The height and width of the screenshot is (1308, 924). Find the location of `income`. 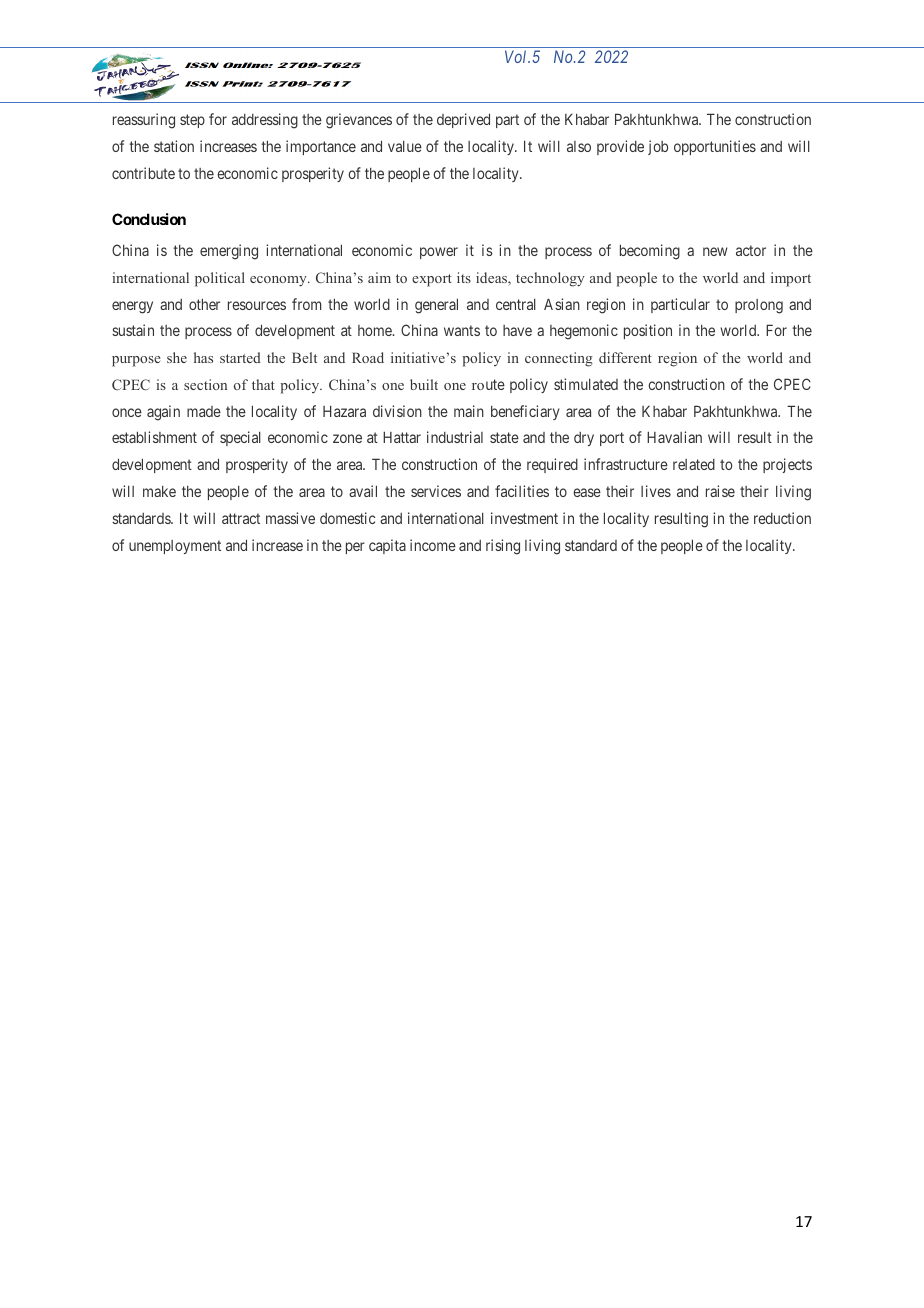

income is located at coordinates (433, 545).
